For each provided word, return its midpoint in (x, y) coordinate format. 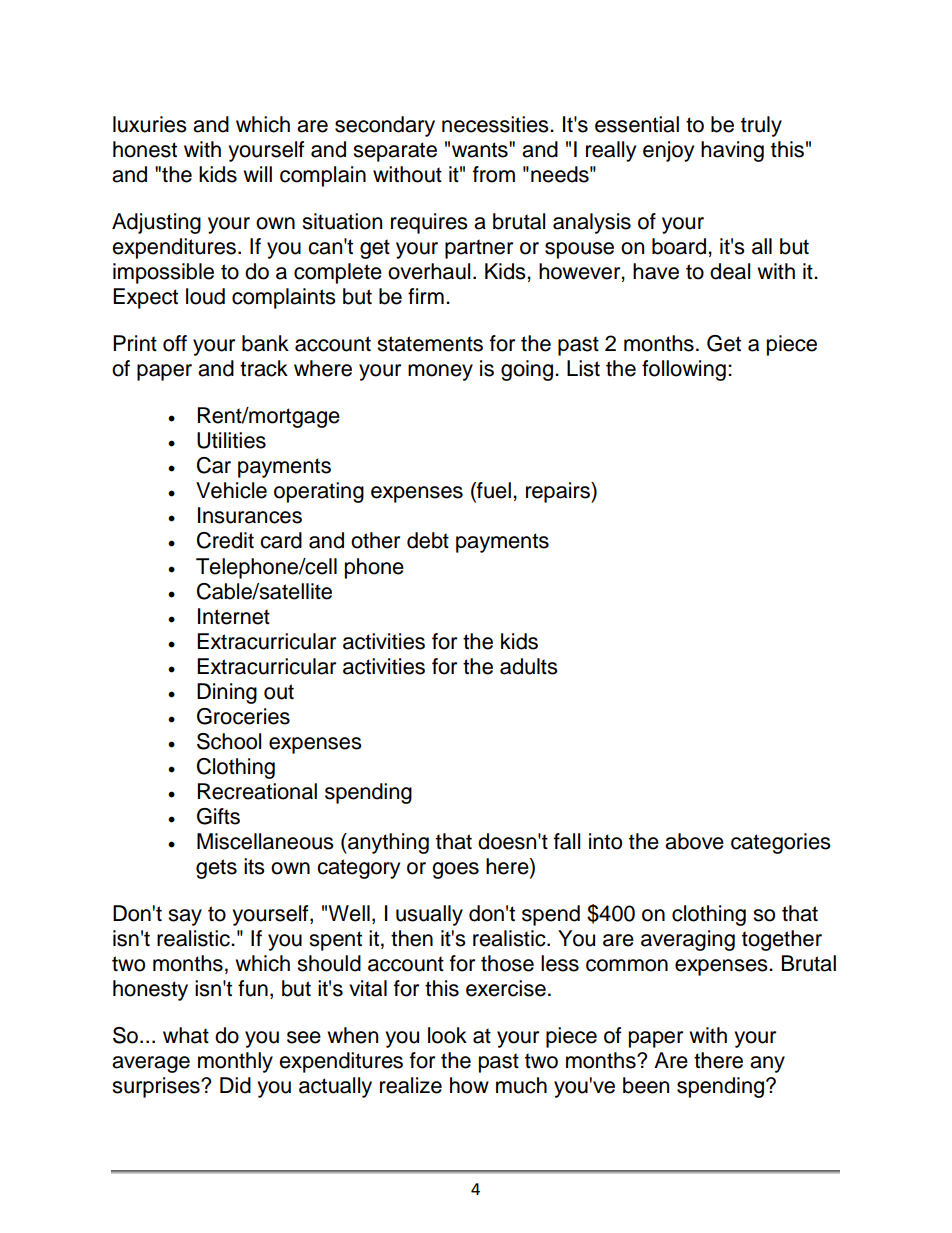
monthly (235, 1062)
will (257, 174)
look (447, 1035)
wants (481, 150)
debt (428, 540)
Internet (234, 616)
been (646, 1085)
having (732, 151)
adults (529, 666)
